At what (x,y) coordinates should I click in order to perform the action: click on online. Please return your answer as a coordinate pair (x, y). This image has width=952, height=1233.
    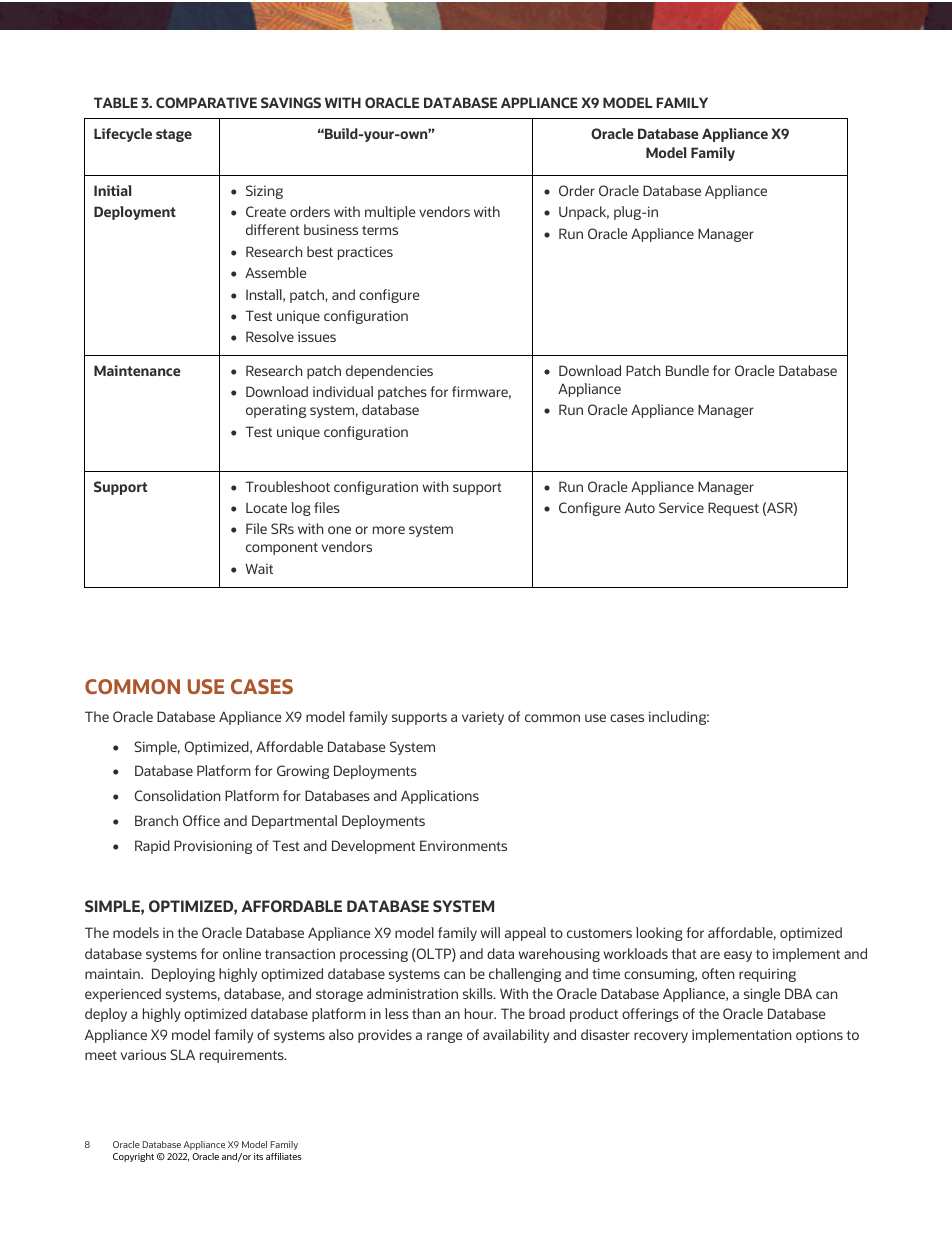
    Looking at the image, I should click on (242, 953).
